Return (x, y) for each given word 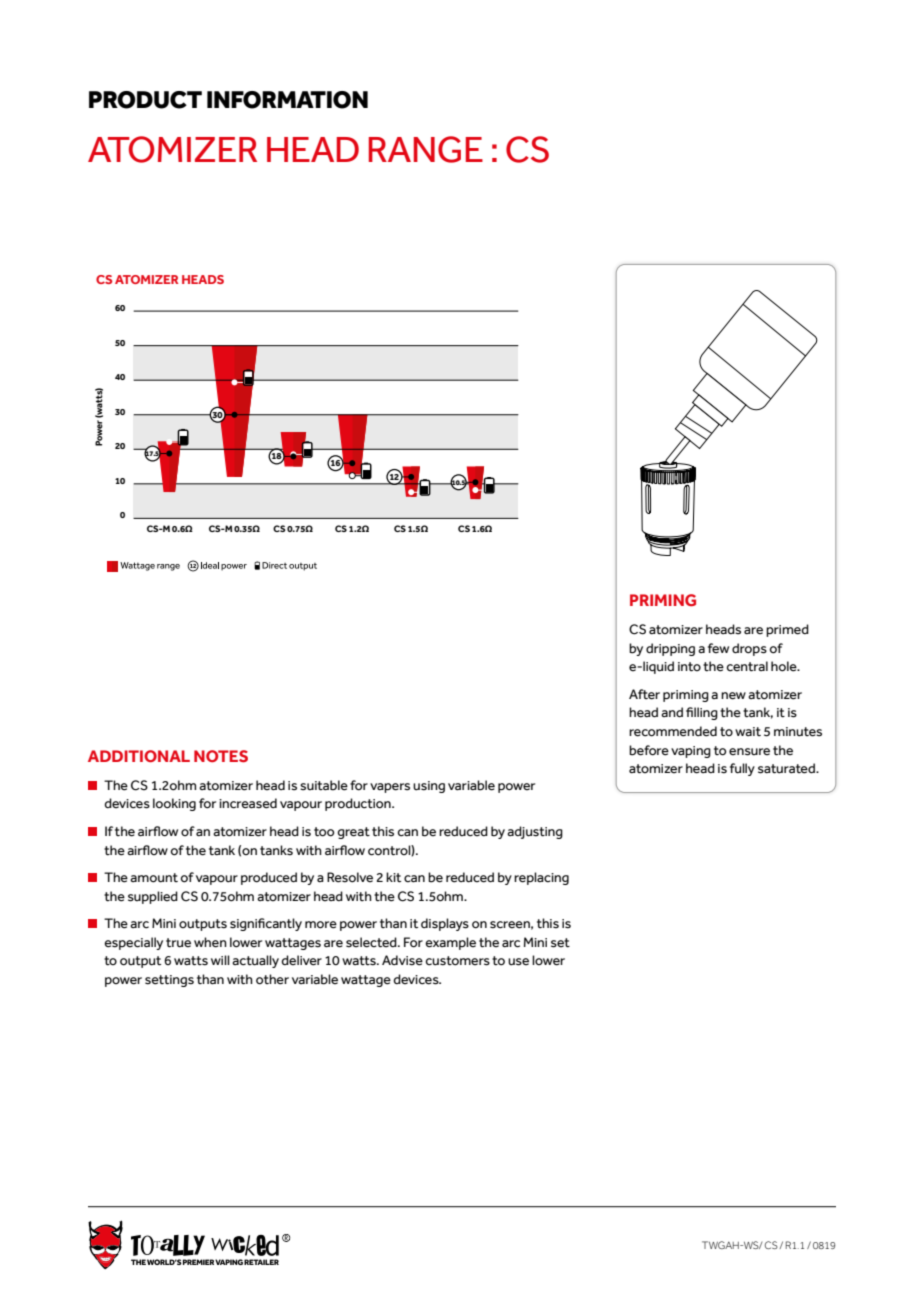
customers (457, 961)
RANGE (426, 149)
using (429, 787)
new (733, 696)
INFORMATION (287, 100)
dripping (670, 649)
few (718, 648)
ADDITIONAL (139, 756)
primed (787, 630)
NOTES (221, 756)
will (220, 960)
